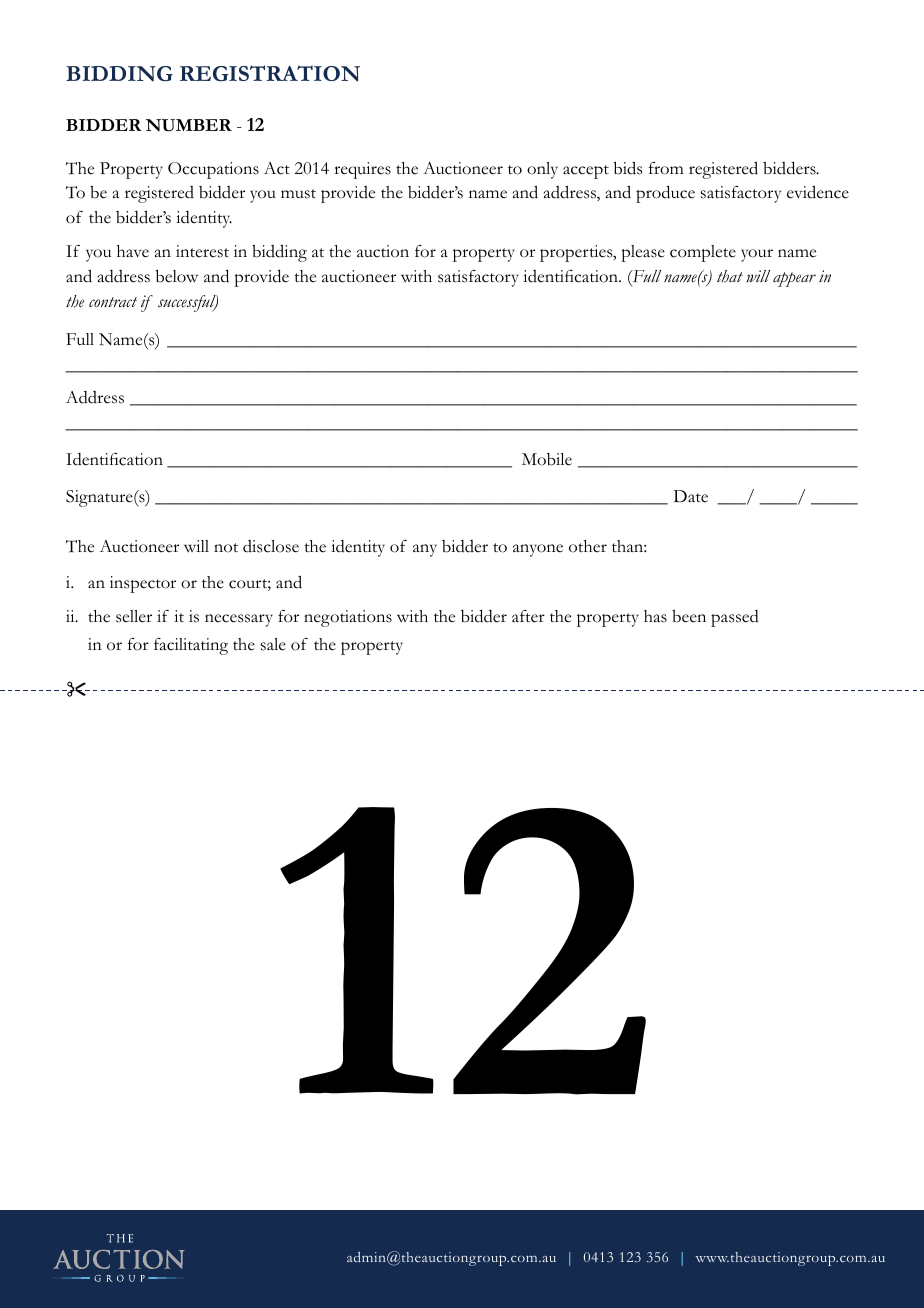 The image size is (924, 1308). I want to click on not, so click(226, 548).
